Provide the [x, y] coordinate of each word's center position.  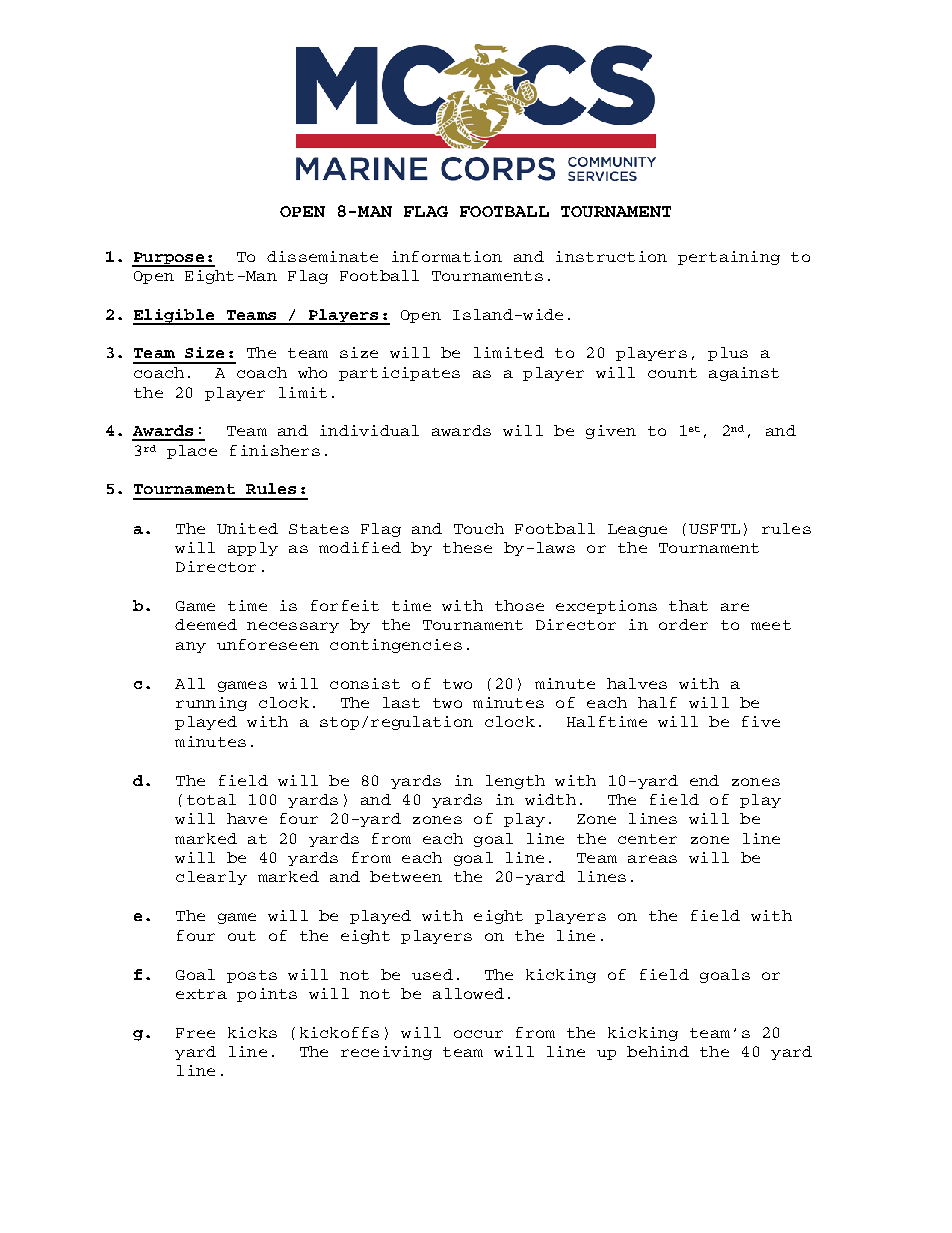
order [683, 624]
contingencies [396, 646]
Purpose [169, 259]
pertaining [729, 258]
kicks [252, 1032]
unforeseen [268, 644]
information [447, 256]
